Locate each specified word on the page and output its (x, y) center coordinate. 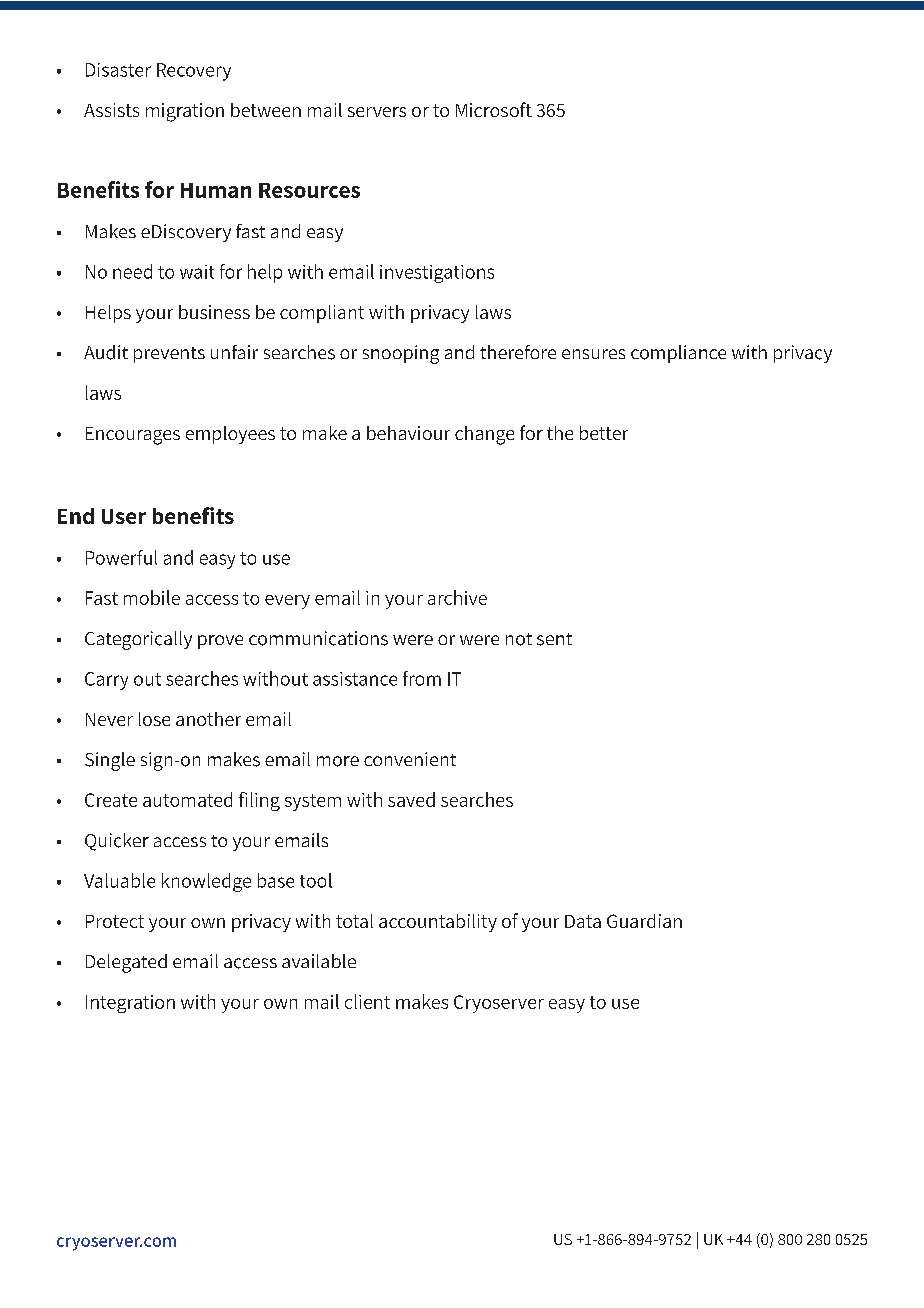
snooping (401, 354)
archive (457, 597)
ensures (593, 354)
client (367, 1001)
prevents (169, 355)
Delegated (126, 963)
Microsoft (494, 109)
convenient (410, 759)
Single (110, 761)
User (124, 516)
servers (377, 112)
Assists (111, 110)
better (604, 433)
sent (554, 639)
